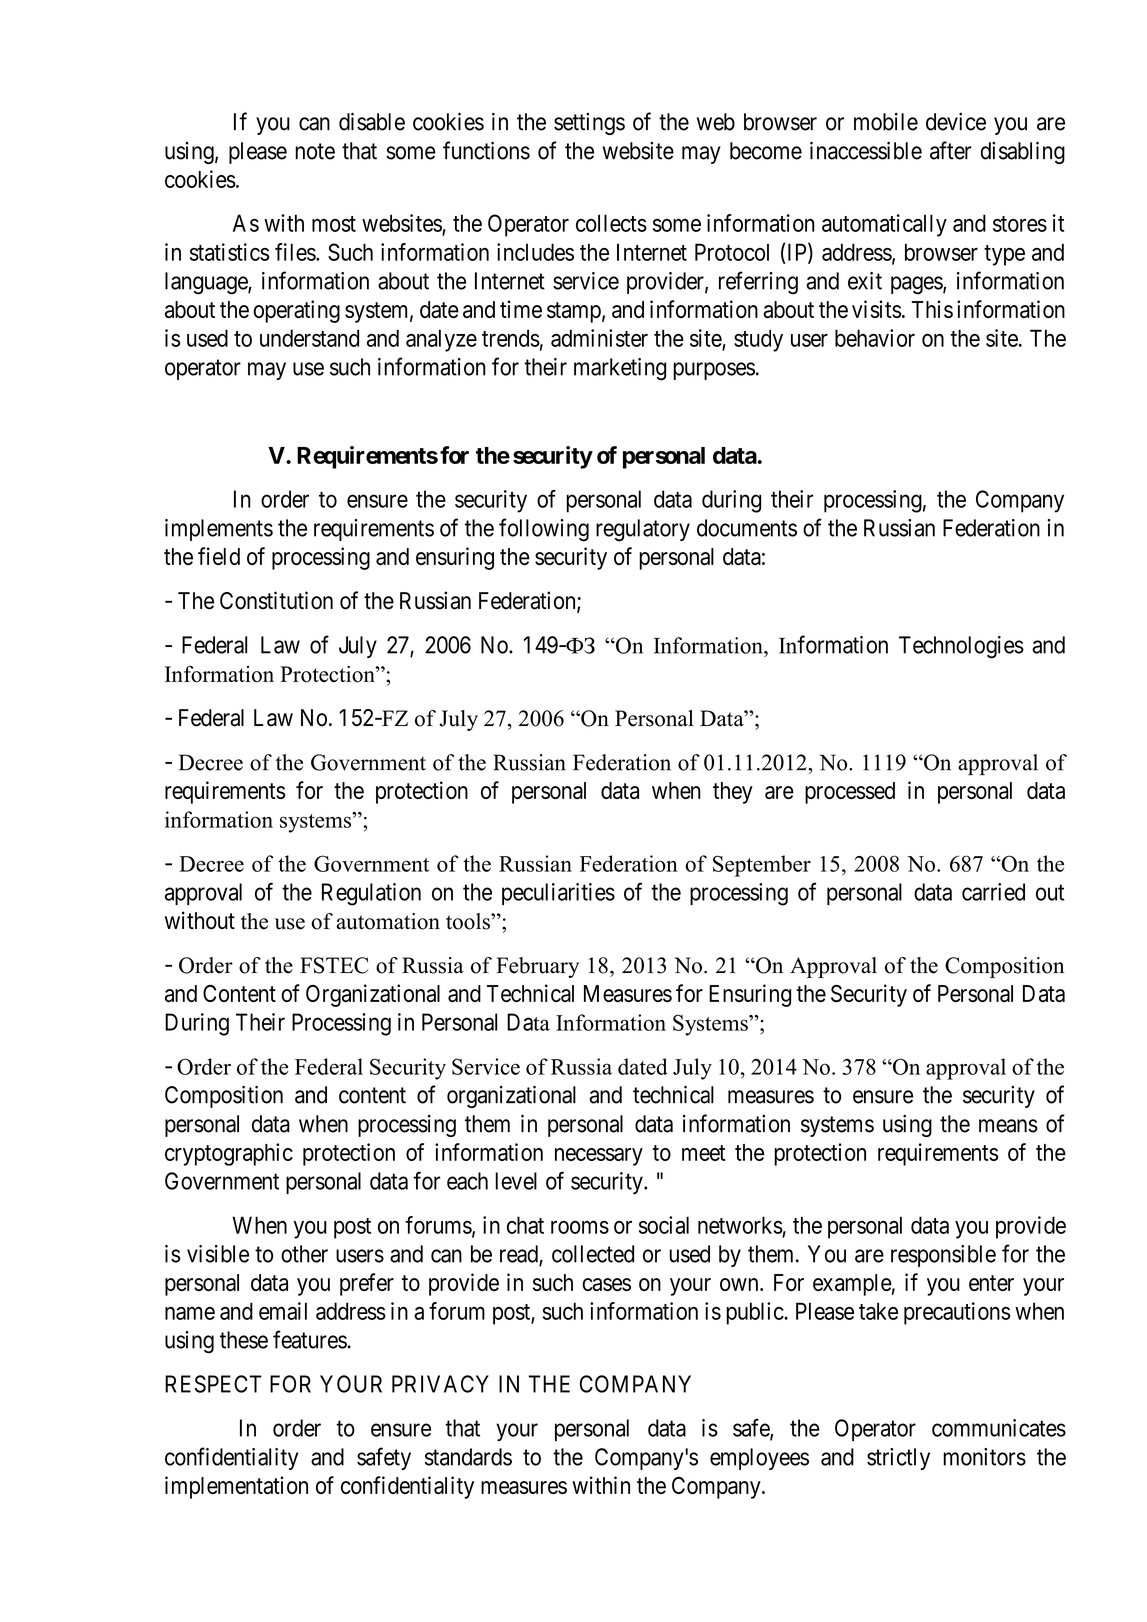 This page has width=1147, height=1622. I want to click on processed, so click(850, 793).
